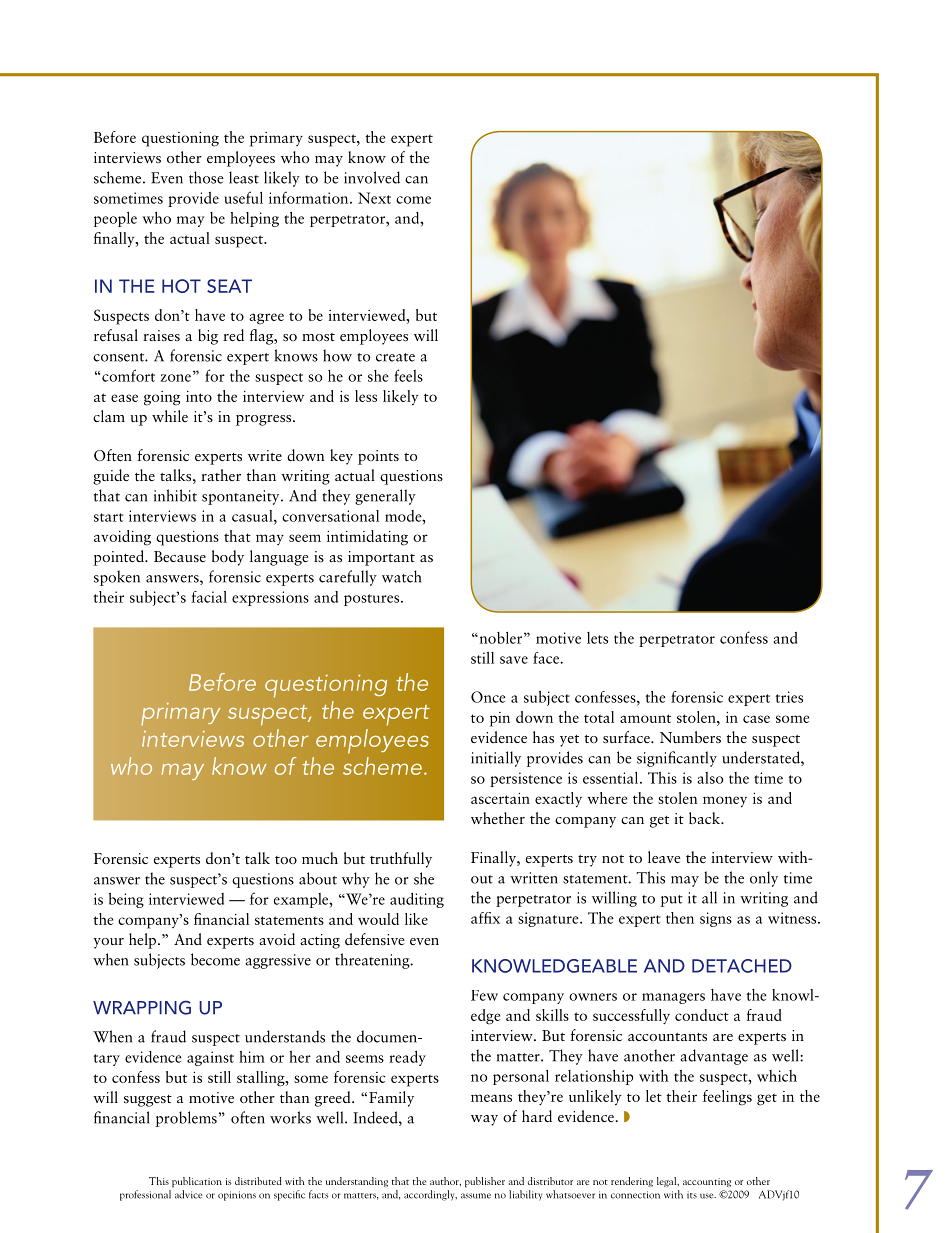 The height and width of the image is (1233, 952). What do you see at coordinates (206, 177) in the image?
I see `those` at bounding box center [206, 177].
